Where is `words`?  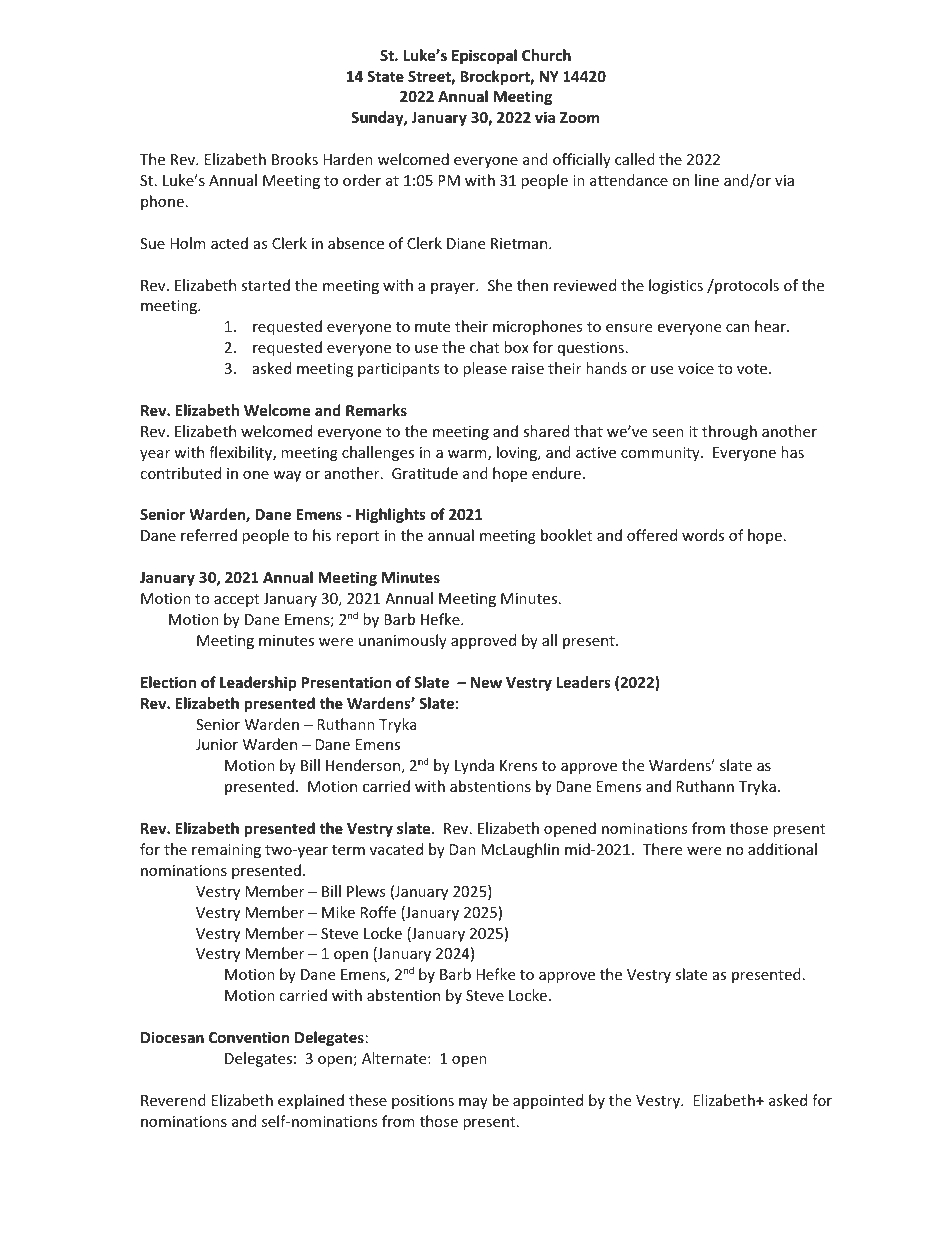
words is located at coordinates (703, 535).
